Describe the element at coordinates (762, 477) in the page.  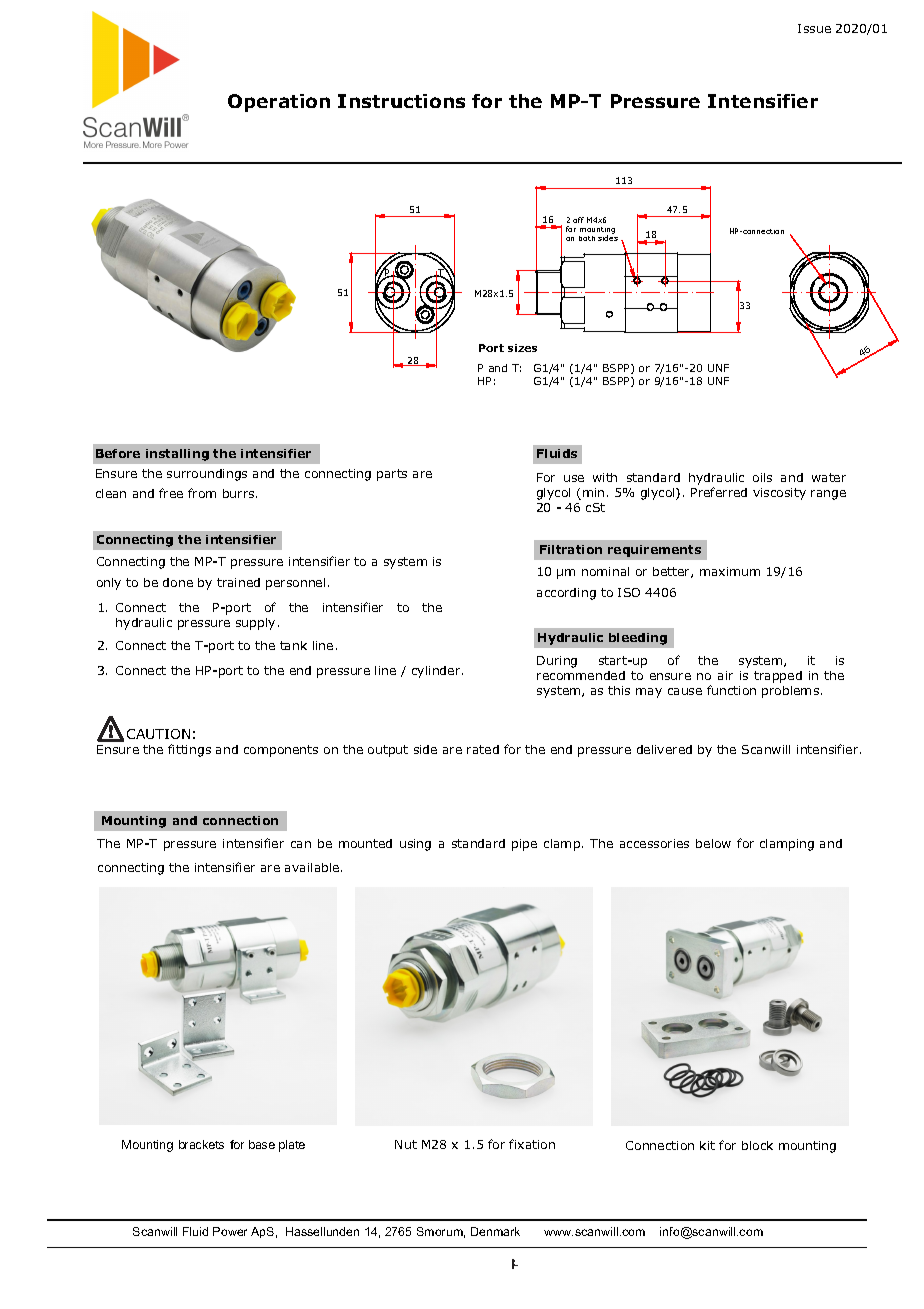
I see `oils` at that location.
